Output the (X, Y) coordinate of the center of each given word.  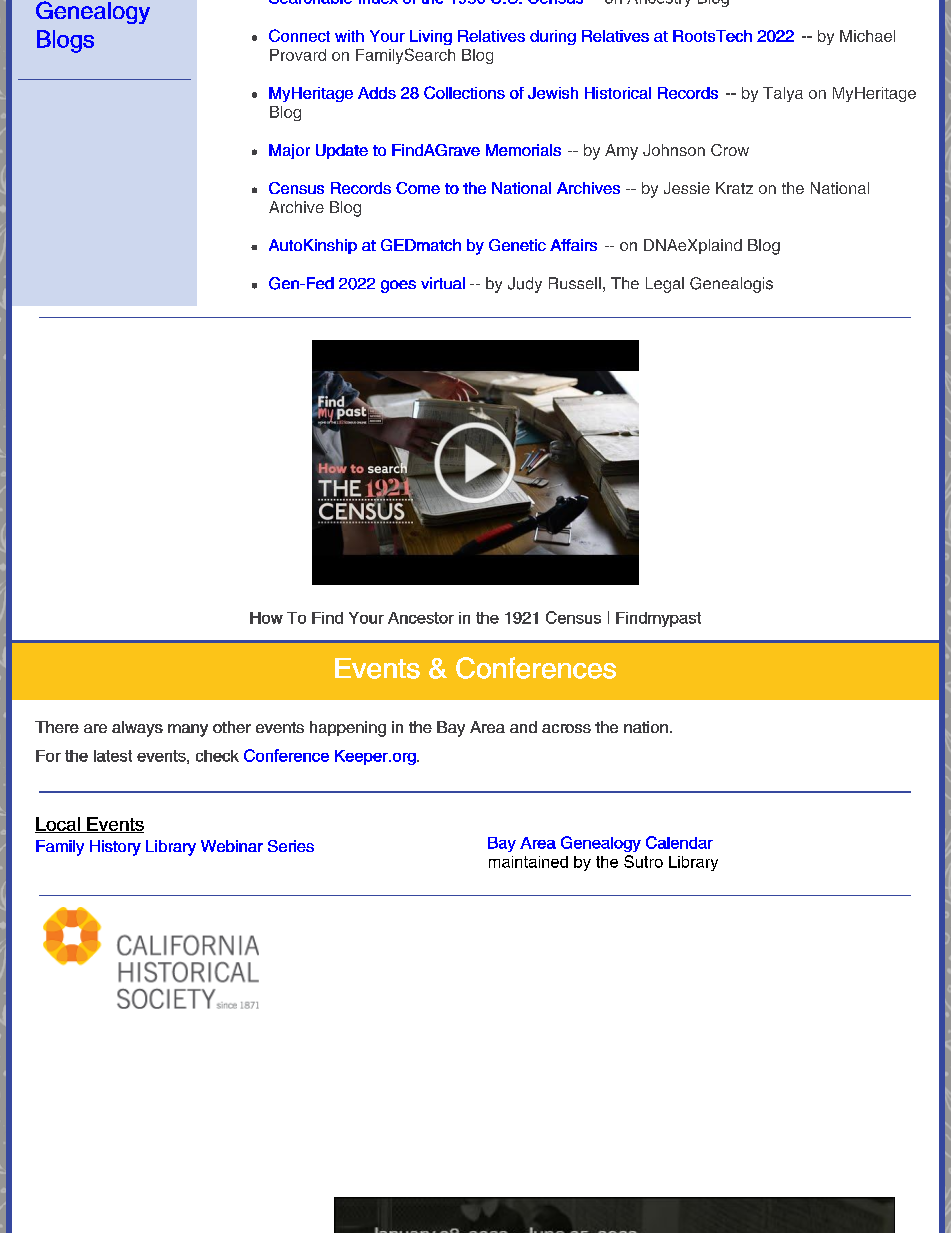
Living (431, 37)
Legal (665, 285)
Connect (299, 35)
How (266, 618)
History (115, 848)
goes (398, 286)
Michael (867, 36)
